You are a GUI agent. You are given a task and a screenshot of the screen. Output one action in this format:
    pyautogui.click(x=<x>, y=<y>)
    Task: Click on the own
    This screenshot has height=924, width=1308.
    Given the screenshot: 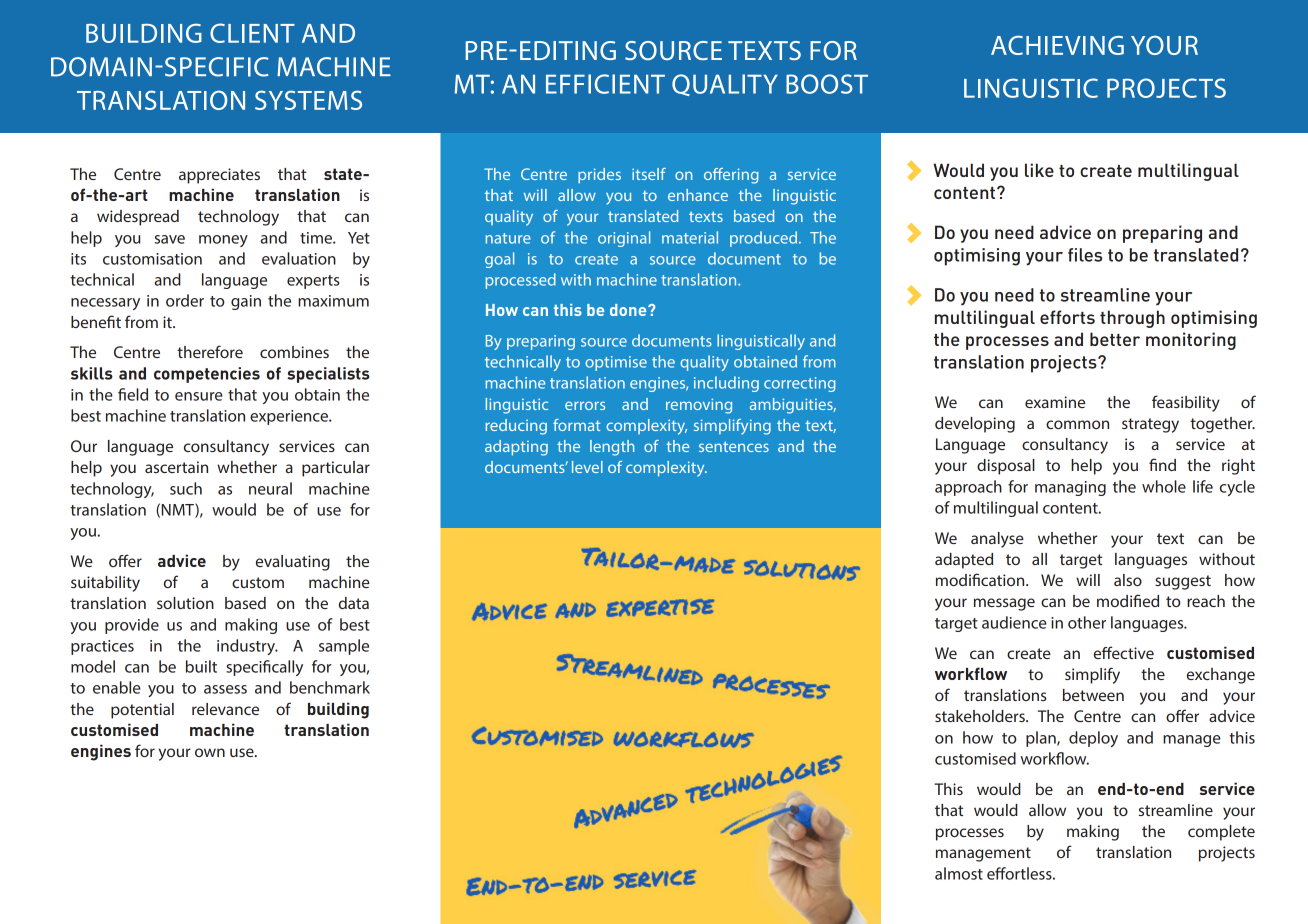 What is the action you would take?
    pyautogui.click(x=210, y=752)
